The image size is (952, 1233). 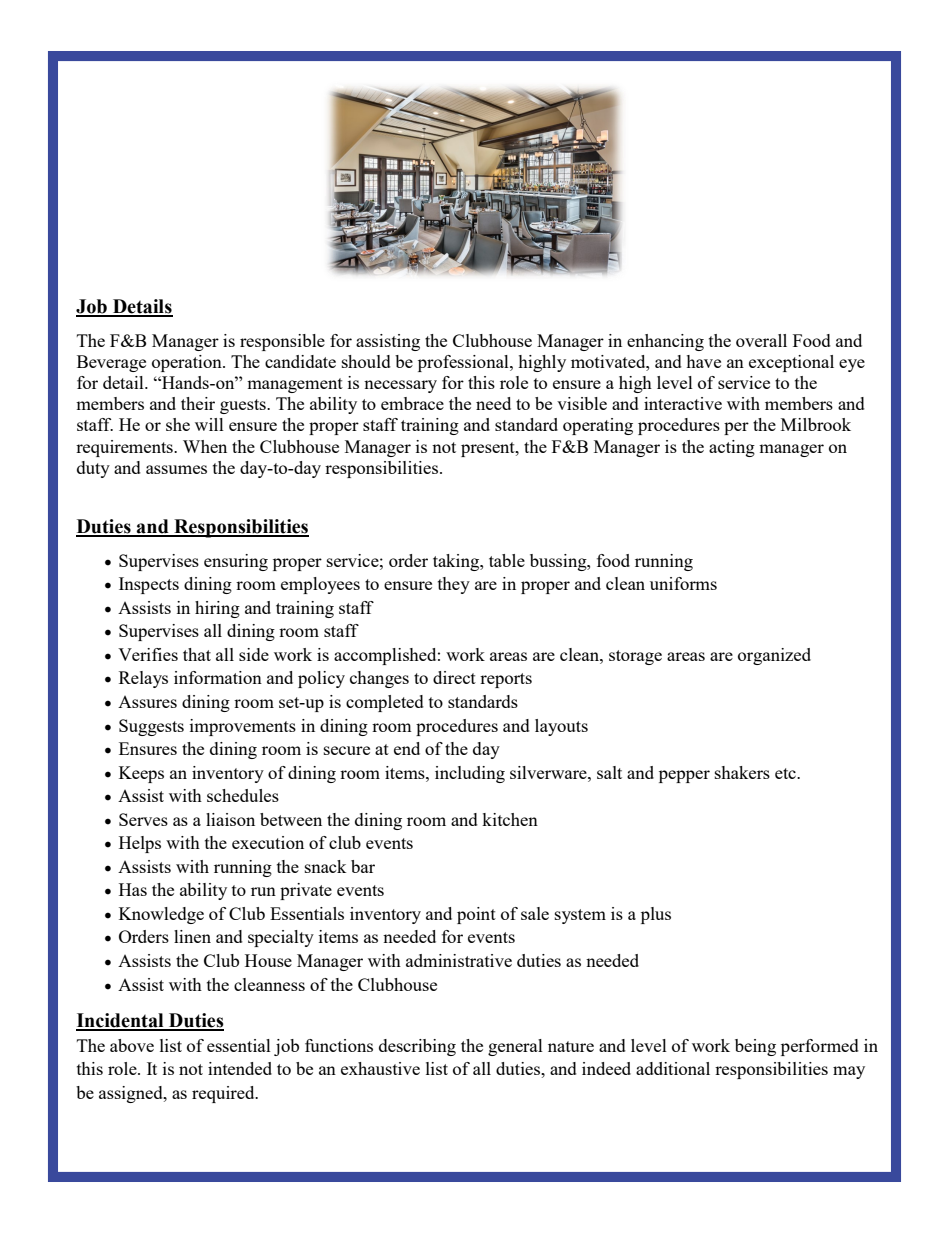 I want to click on professional, so click(x=464, y=363).
